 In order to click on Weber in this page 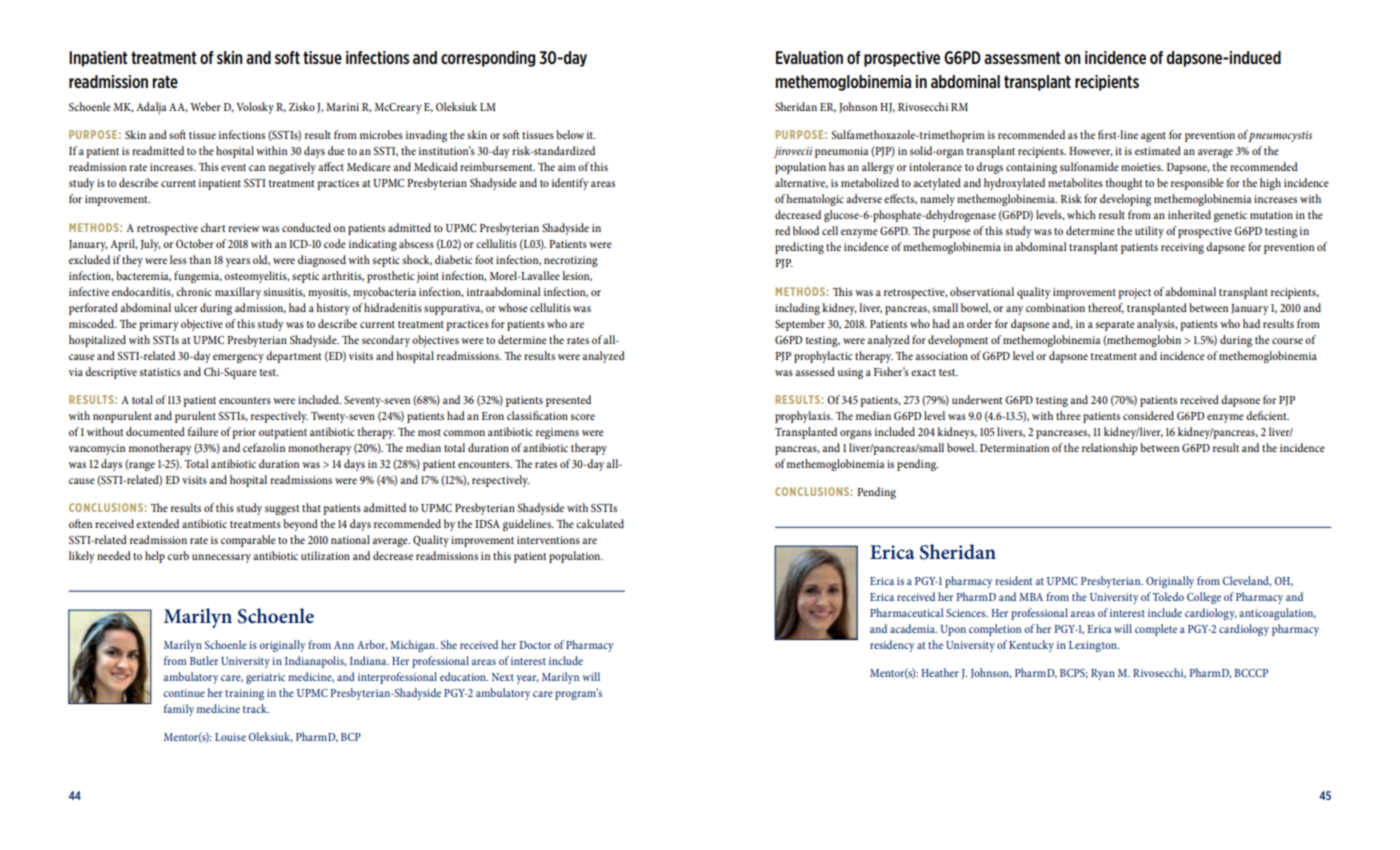, I will do `click(205, 106)`.
